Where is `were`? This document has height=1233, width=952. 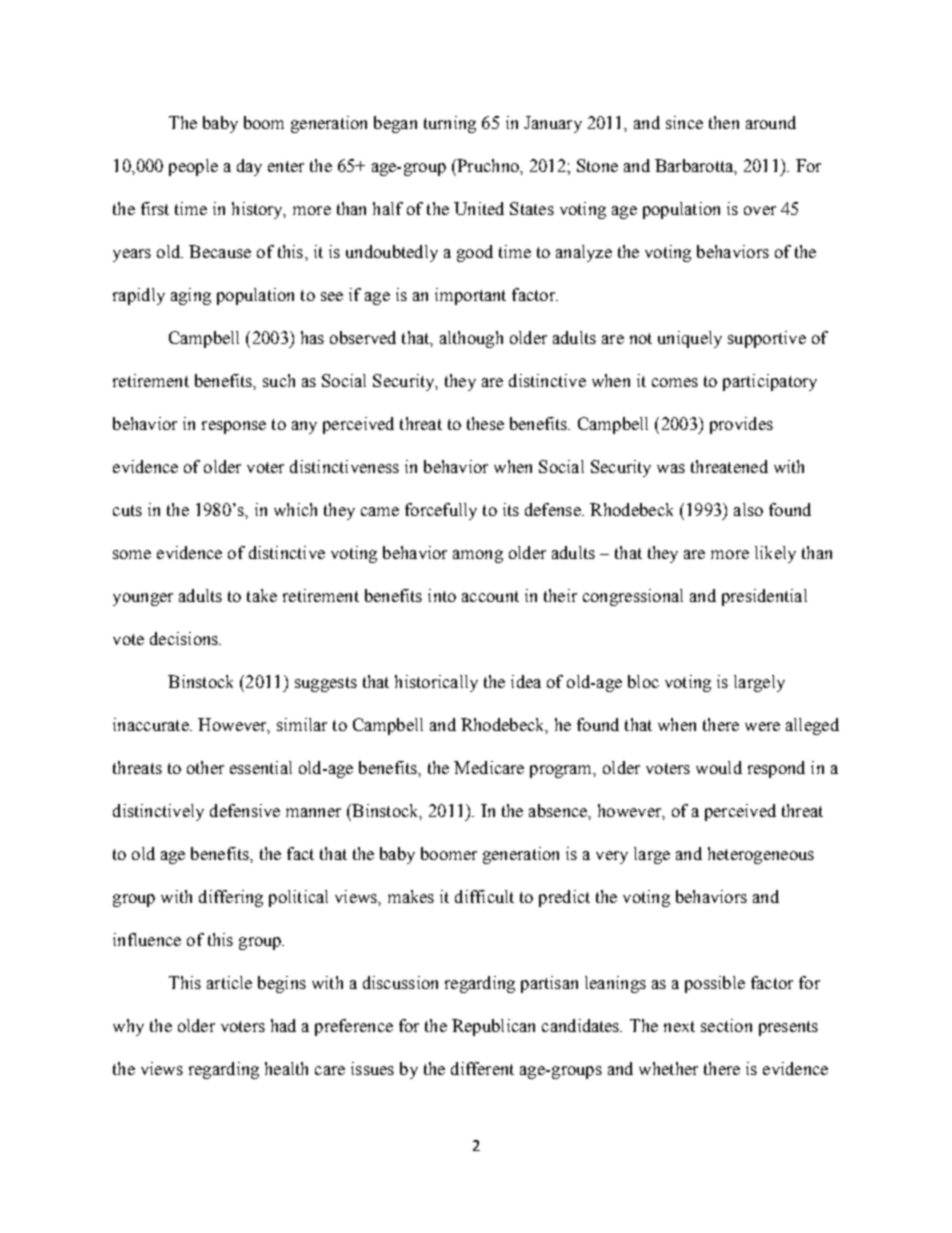 were is located at coordinates (762, 726).
